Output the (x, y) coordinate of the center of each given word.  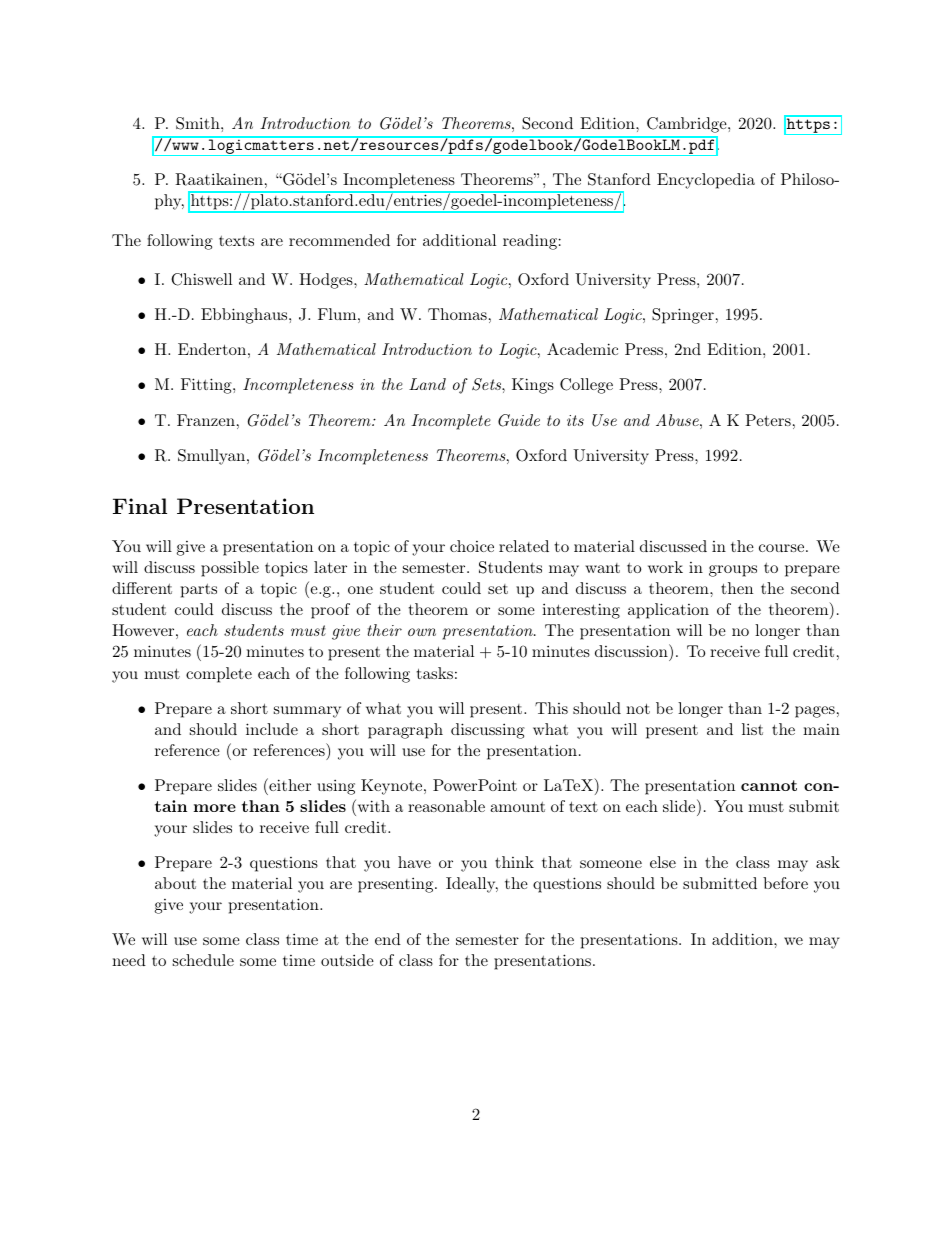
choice (472, 546)
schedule (203, 960)
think (514, 862)
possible (230, 569)
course (781, 548)
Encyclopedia (706, 181)
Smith (199, 123)
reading (530, 242)
